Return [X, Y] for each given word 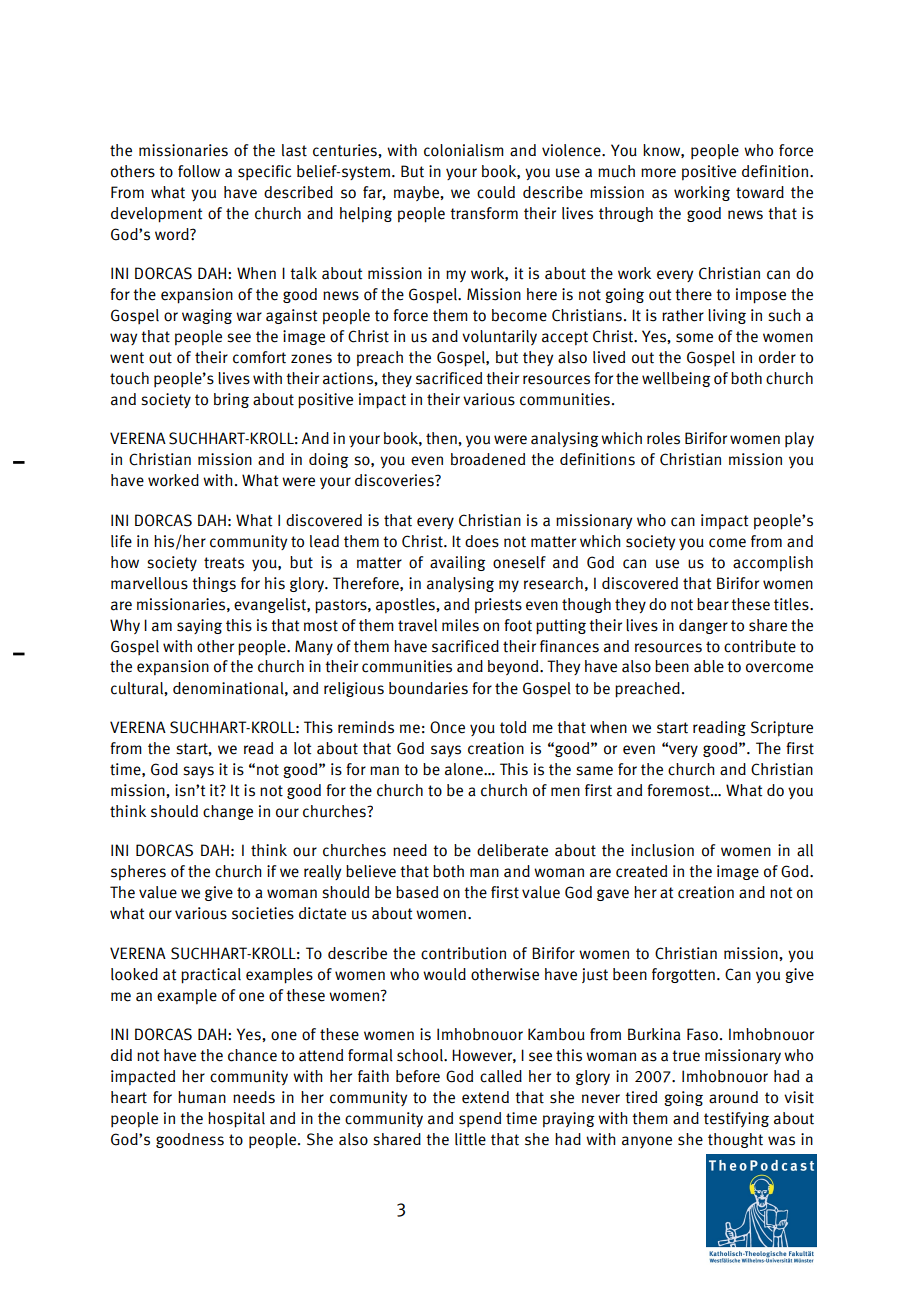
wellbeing [676, 379]
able [709, 666]
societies [263, 913]
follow [199, 171]
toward [760, 192]
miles [460, 625]
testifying [736, 1119]
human [202, 1097]
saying [199, 626]
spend [480, 1119]
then [442, 438]
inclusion [662, 850]
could [496, 192]
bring [231, 400]
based [417, 892]
